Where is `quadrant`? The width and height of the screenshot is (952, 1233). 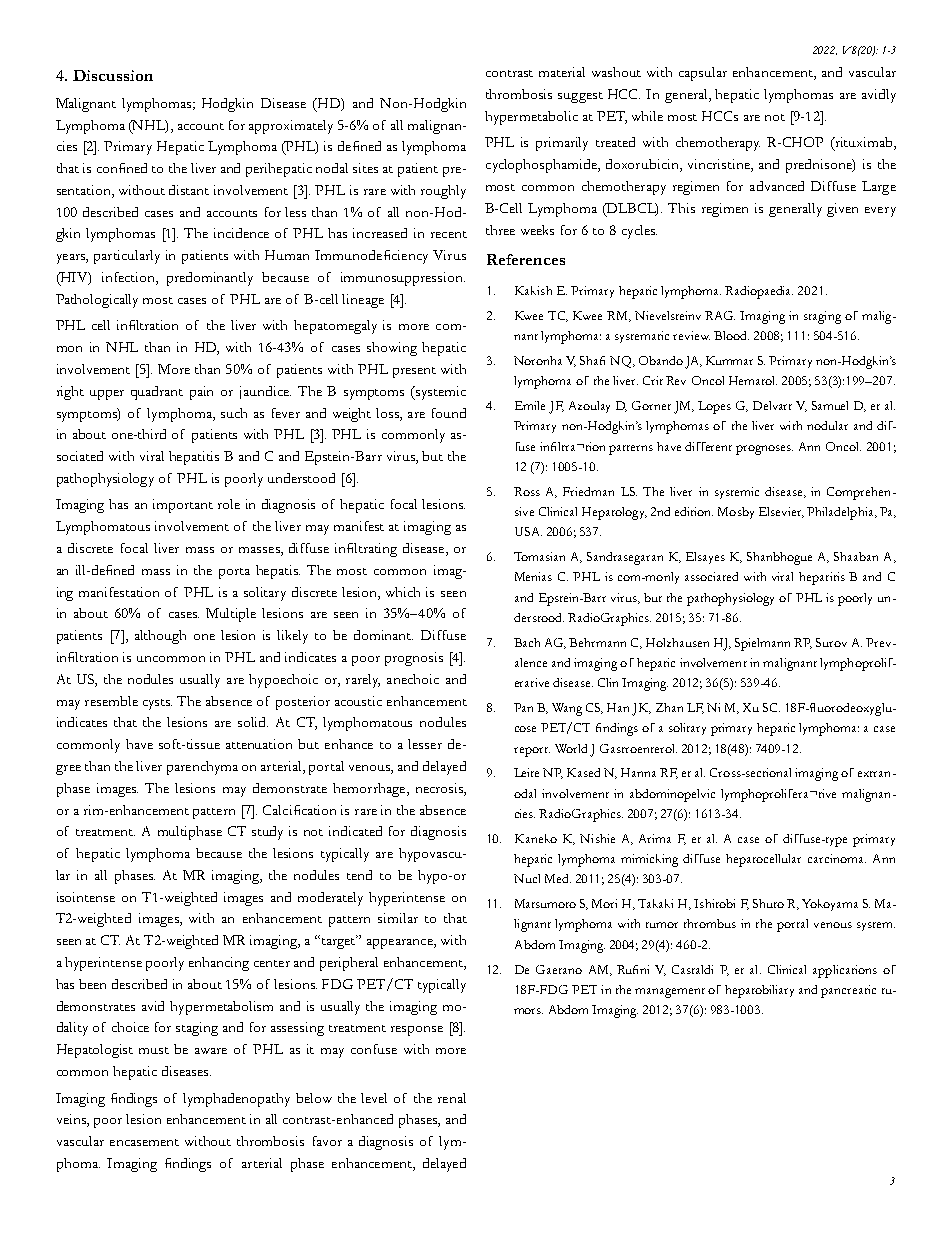 quadrant is located at coordinates (157, 393).
